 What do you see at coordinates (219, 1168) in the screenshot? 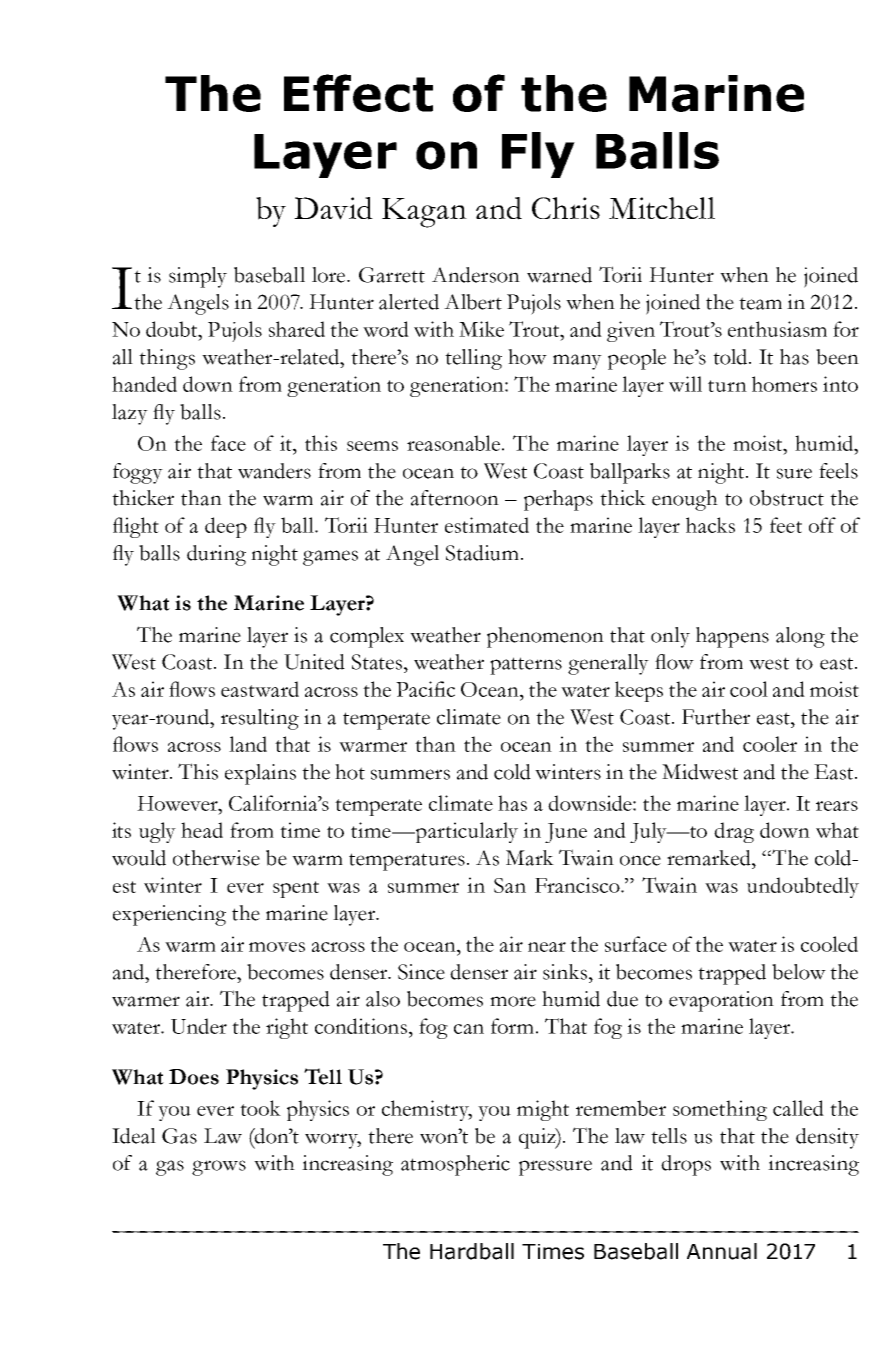
I see `grows` at bounding box center [219, 1168].
